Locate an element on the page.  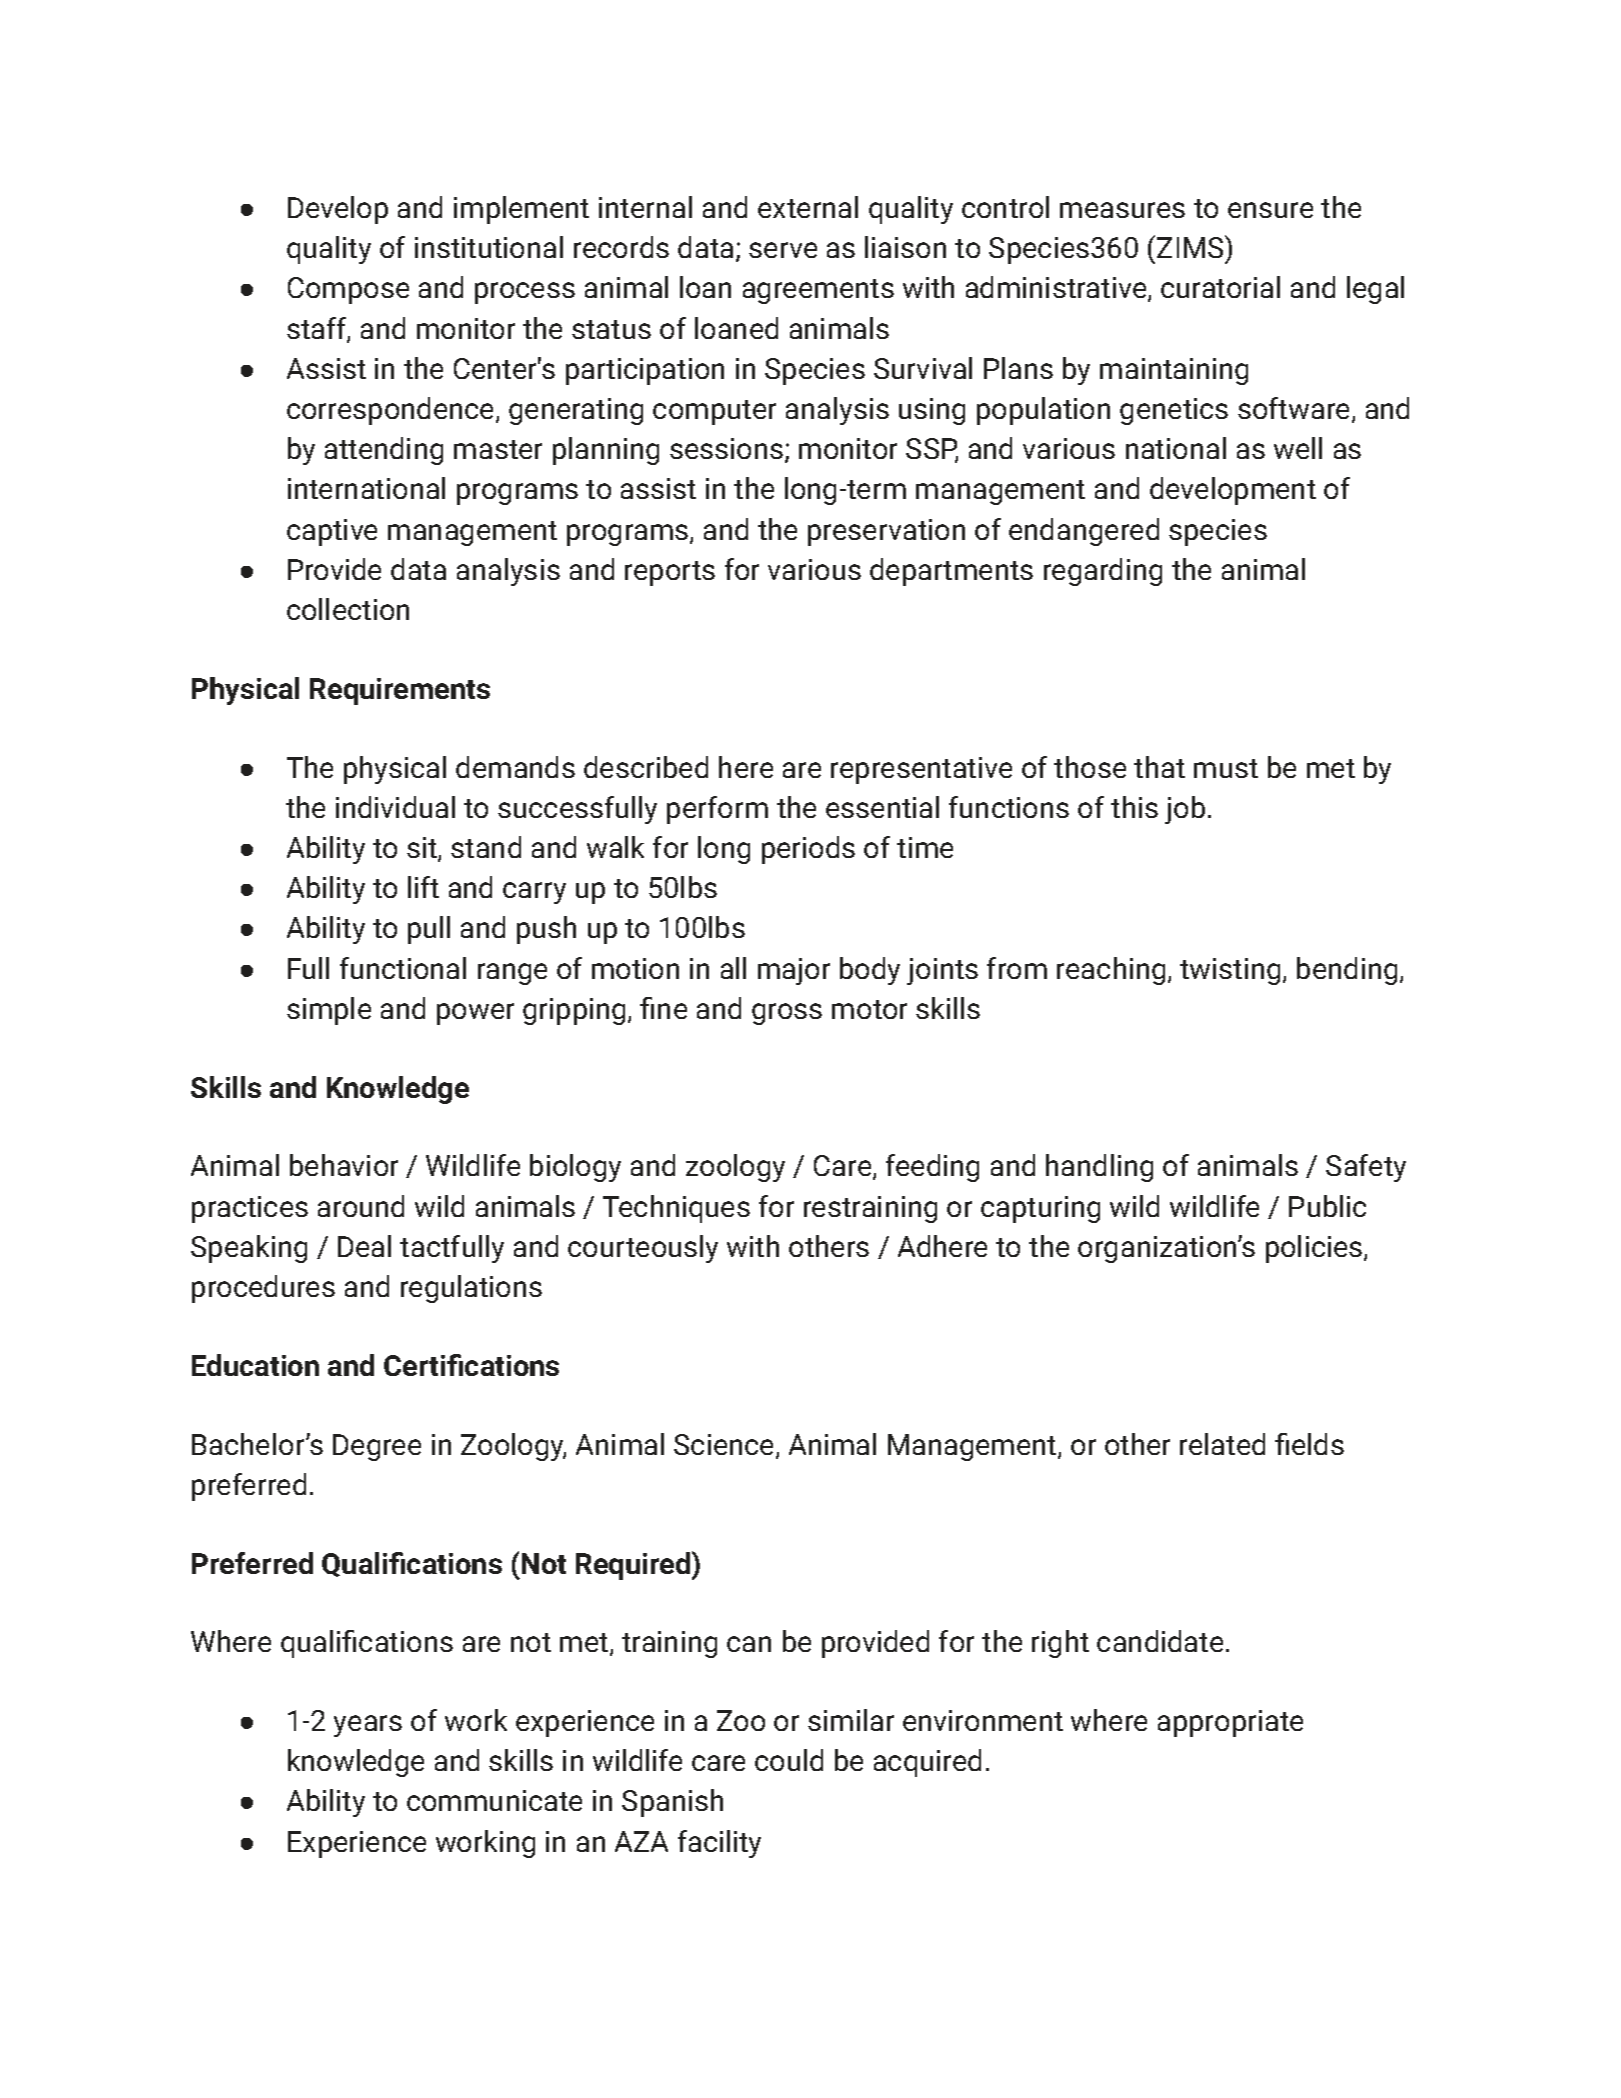
years is located at coordinates (368, 1726).
